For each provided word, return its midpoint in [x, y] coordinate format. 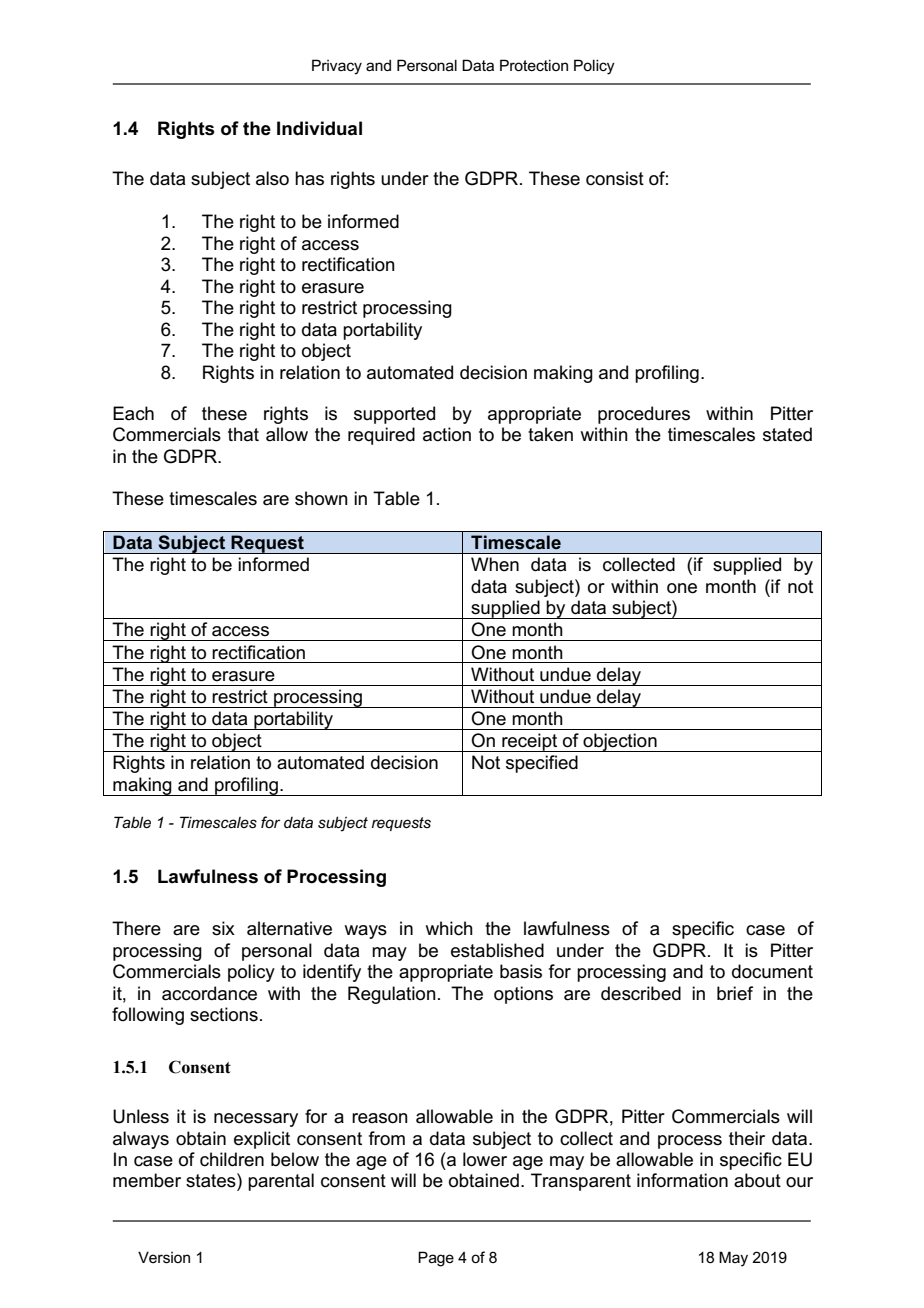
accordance [209, 993]
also [272, 178]
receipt [530, 742]
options [523, 995]
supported [394, 415]
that [243, 434]
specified [542, 764]
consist [615, 178]
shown [321, 498]
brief [735, 993]
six [223, 928]
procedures [644, 415]
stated [787, 434]
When [495, 564]
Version [164, 1257]
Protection [534, 65]
